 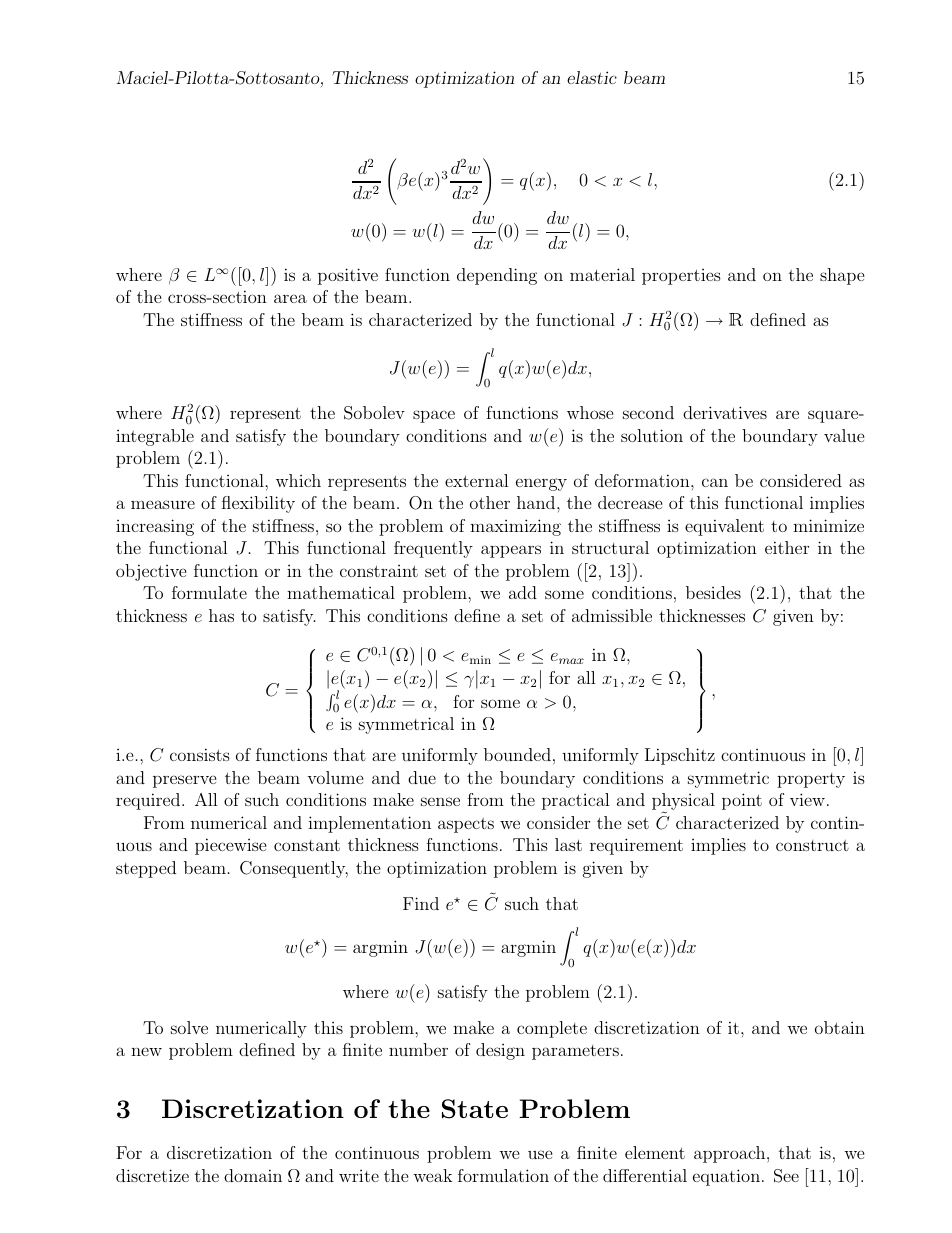 I want to click on consists, so click(x=200, y=754).
